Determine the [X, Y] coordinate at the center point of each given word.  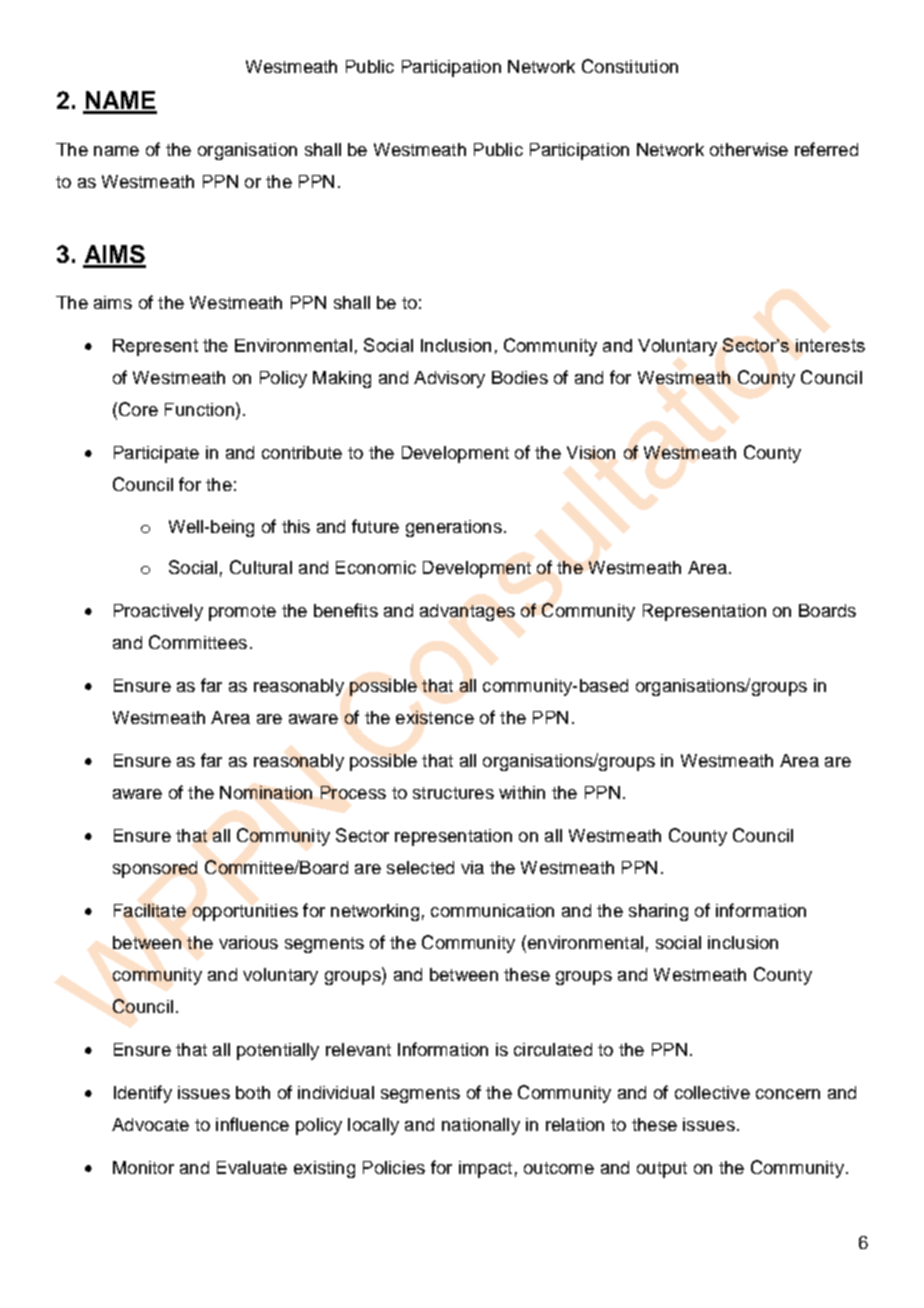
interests [830, 345]
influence [252, 1124]
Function [199, 409]
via [472, 867]
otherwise [749, 149]
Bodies [520, 377]
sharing [658, 912]
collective [712, 1092]
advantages [467, 612]
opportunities [245, 912]
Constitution [630, 66]
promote [242, 613]
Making [342, 379]
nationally [481, 1126]
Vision [591, 452]
